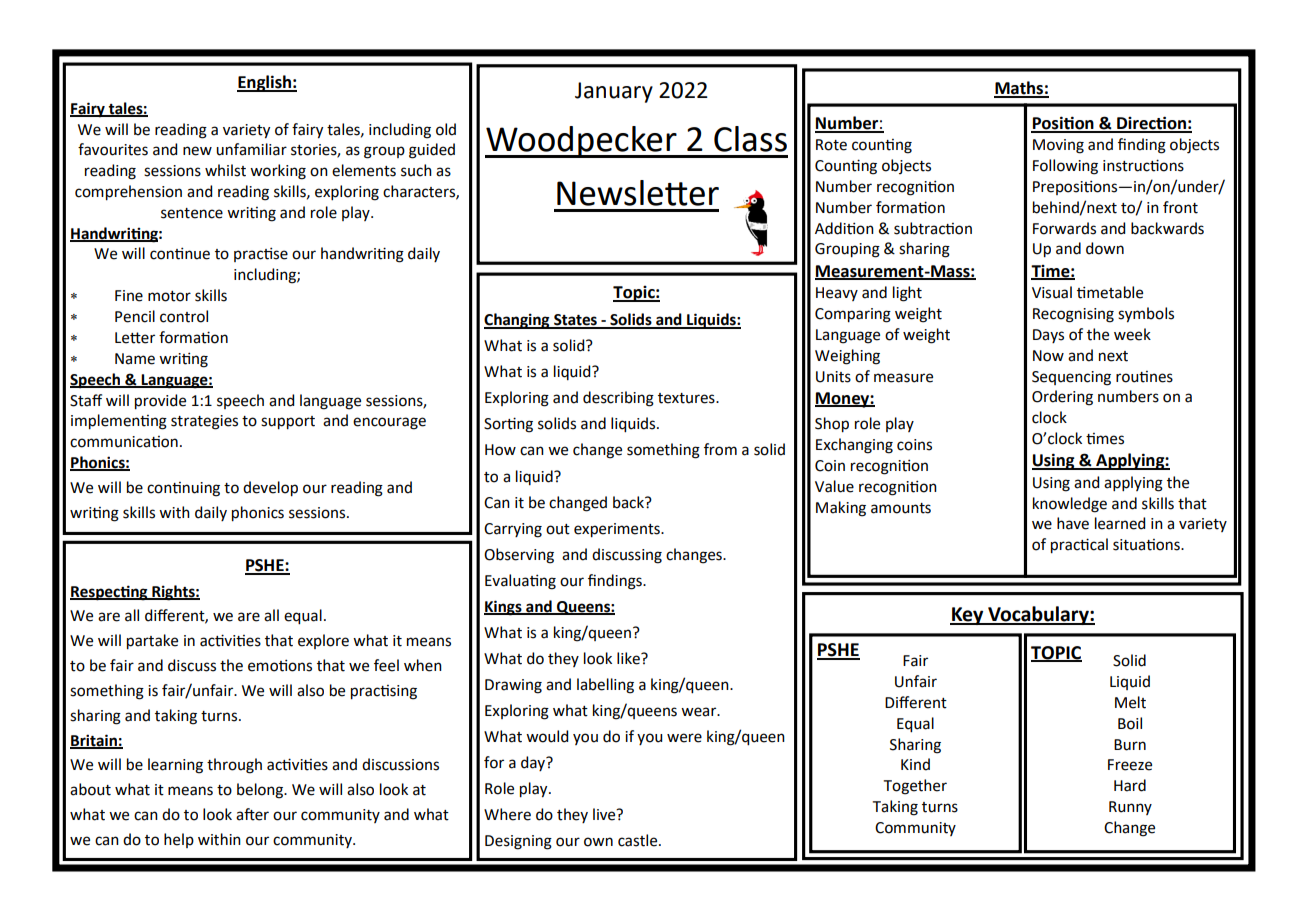 Image resolution: width=1308 pixels, height=924 pixels. Describe the element at coordinates (1058, 146) in the document. I see `Moving` at that location.
